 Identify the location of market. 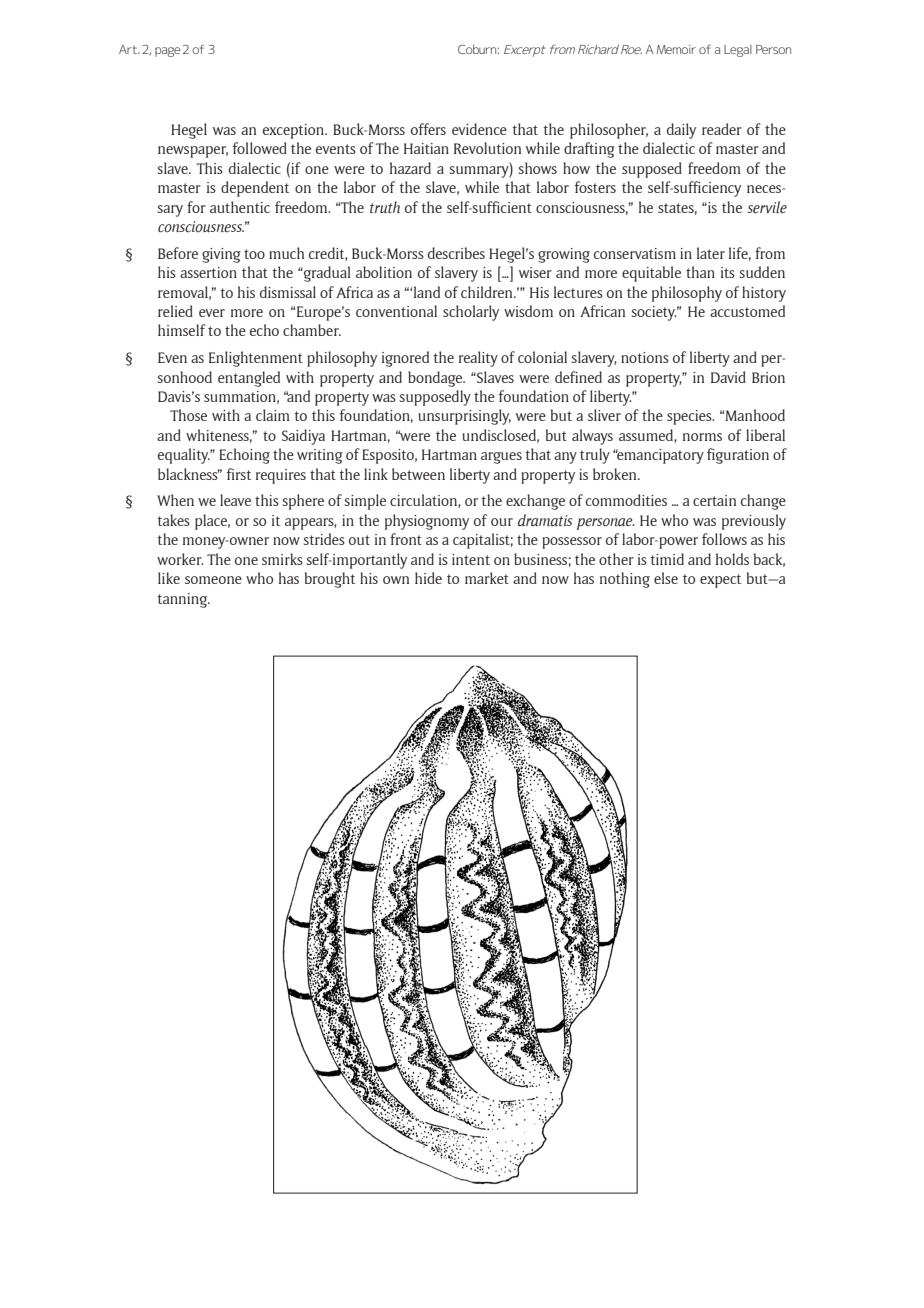
(487, 578).
